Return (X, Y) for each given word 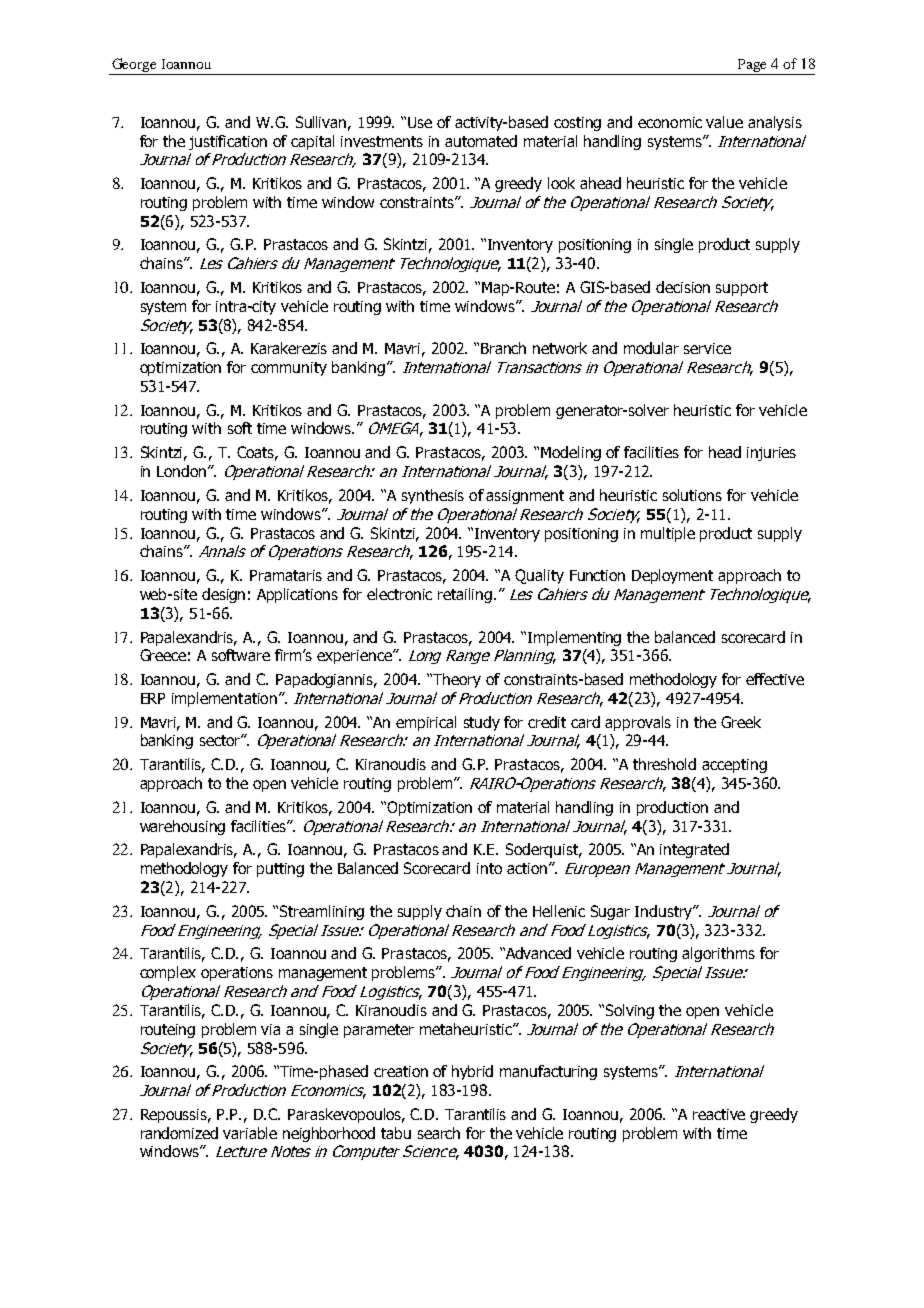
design (223, 595)
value (724, 122)
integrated (694, 850)
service (707, 348)
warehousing (182, 827)
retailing (466, 595)
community (289, 369)
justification (228, 142)
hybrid (472, 1072)
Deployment (672, 576)
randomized (179, 1133)
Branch (503, 348)
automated (481, 141)
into (489, 868)
